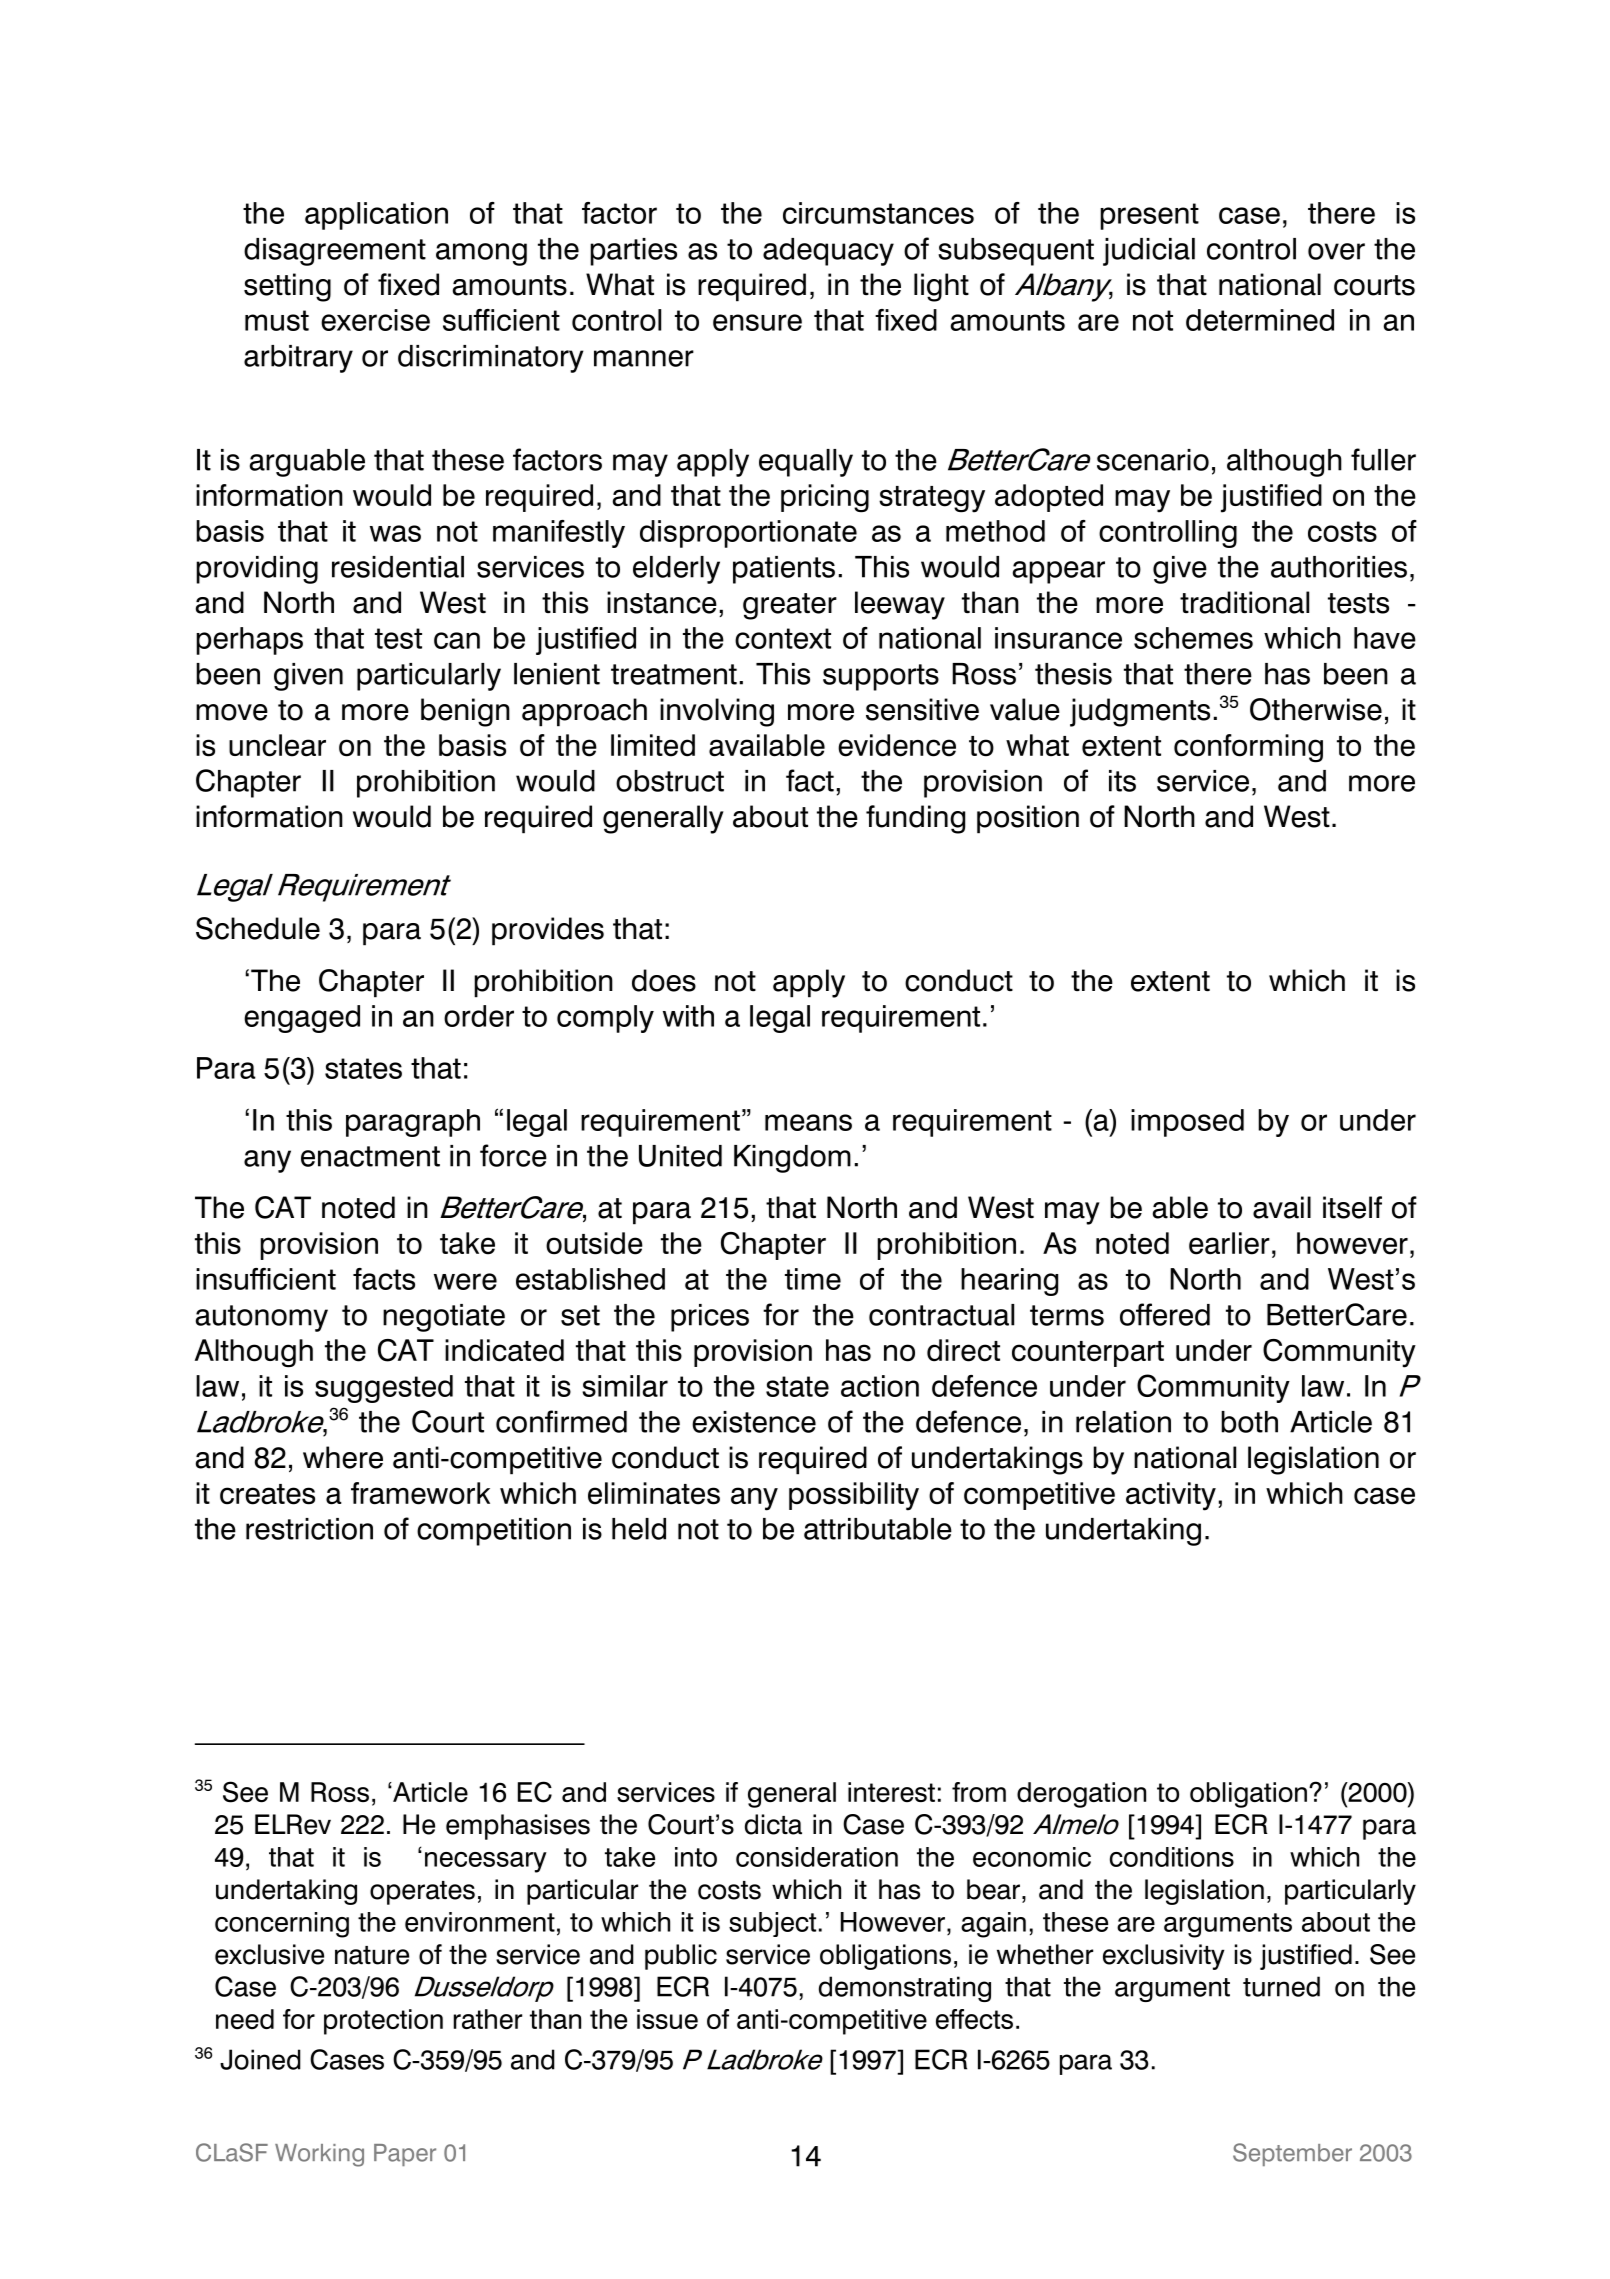  What do you see at coordinates (808, 1122) in the screenshot?
I see `means` at bounding box center [808, 1122].
